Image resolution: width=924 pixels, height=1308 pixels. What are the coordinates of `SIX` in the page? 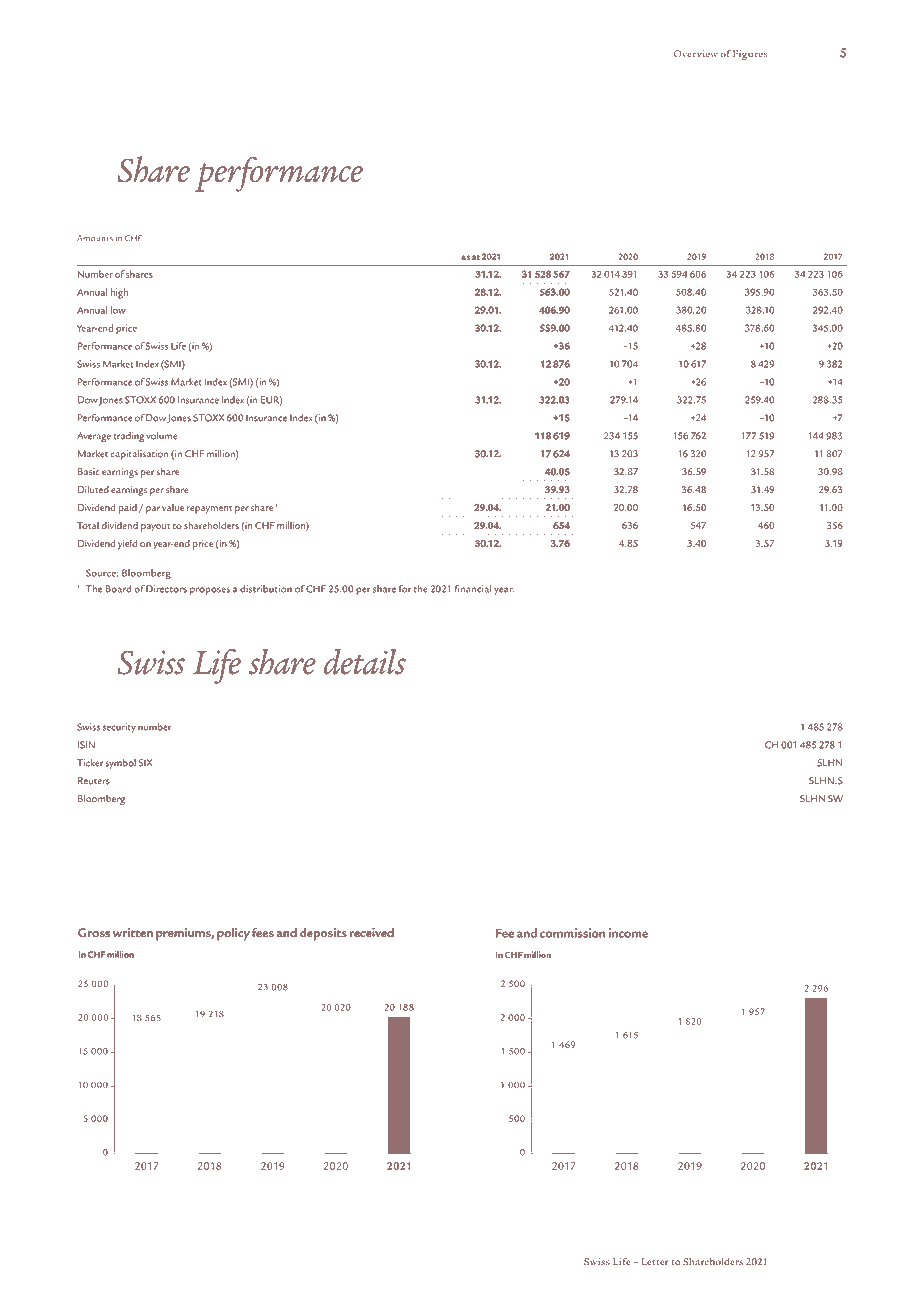 It's located at (145, 763).
